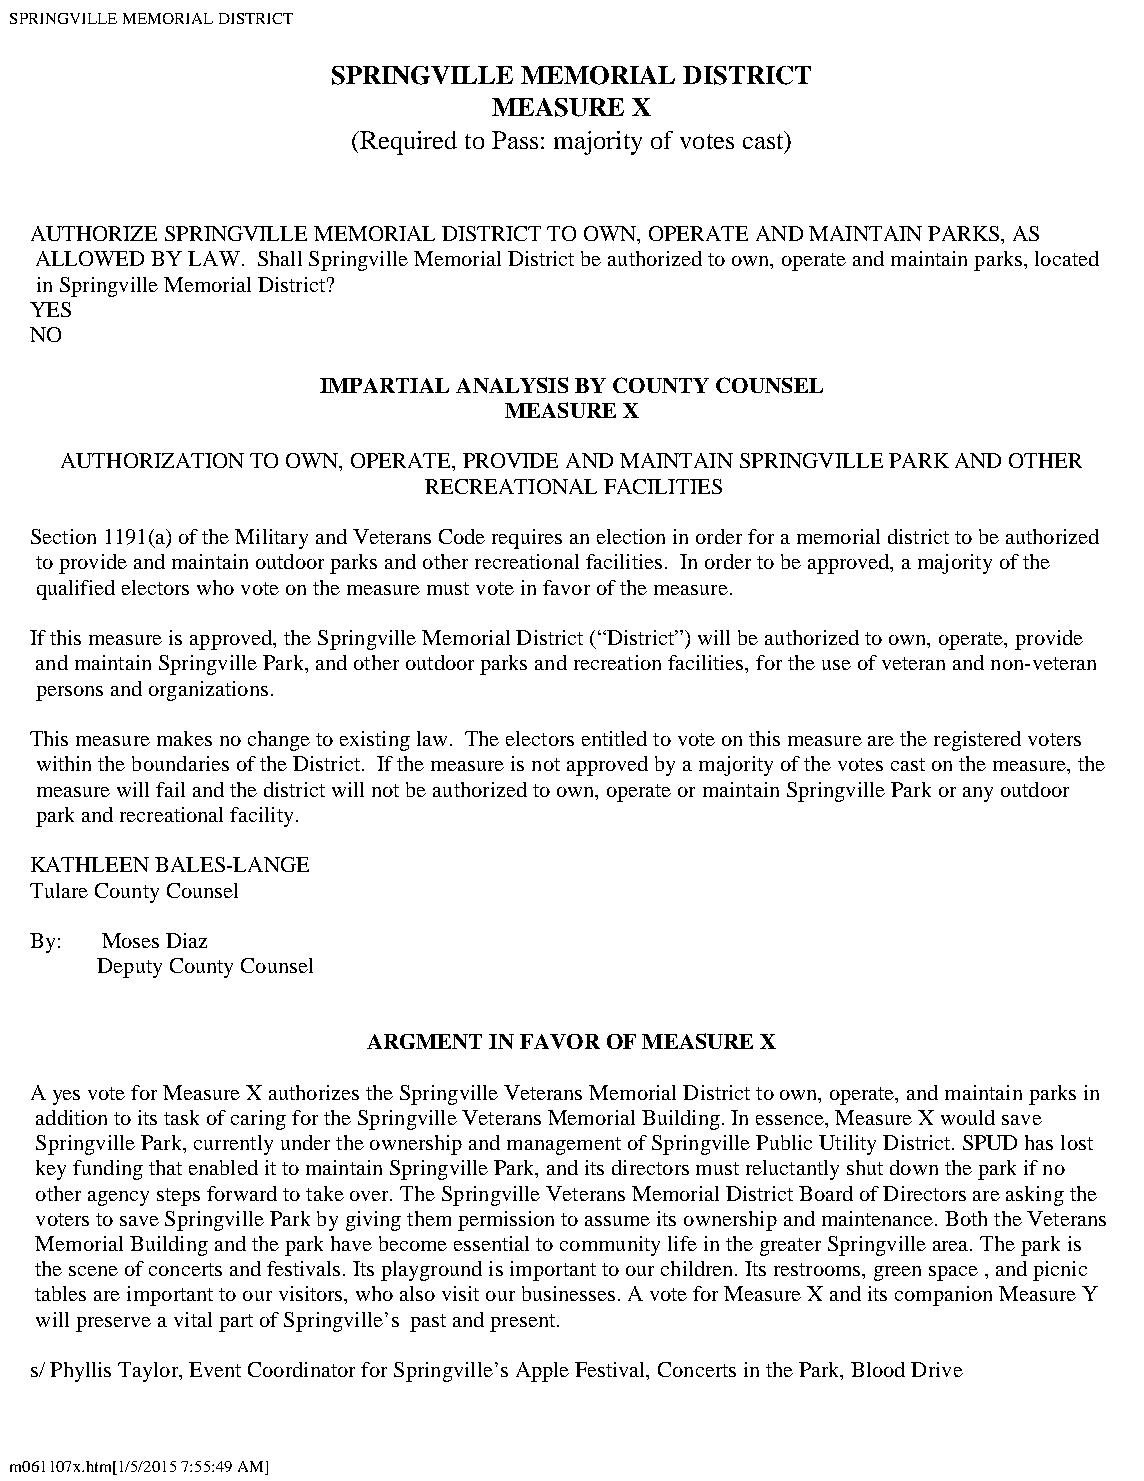 The height and width of the screenshot is (1481, 1144). I want to click on ALLOWED, so click(90, 258).
